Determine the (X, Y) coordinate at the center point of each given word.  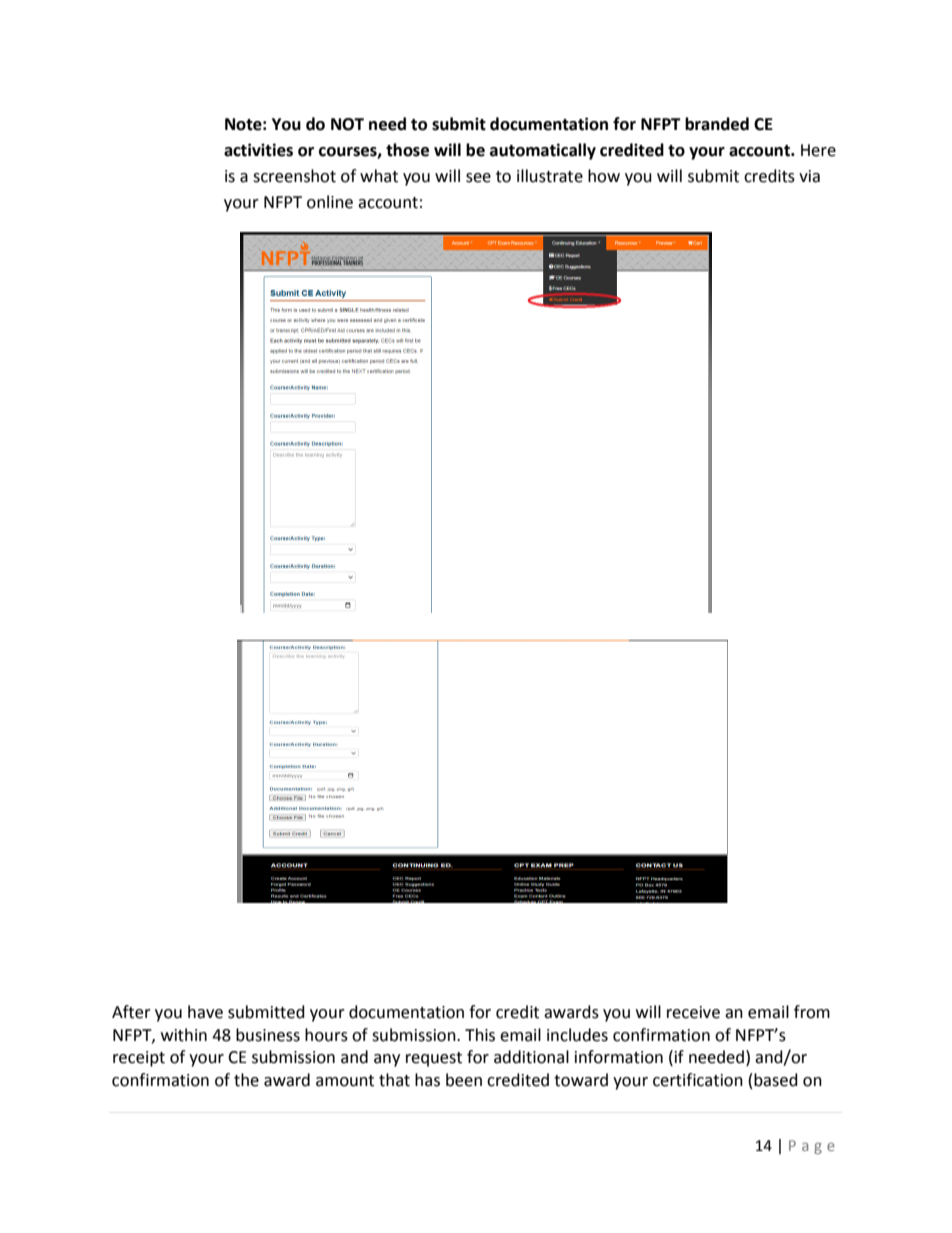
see (478, 178)
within (184, 1035)
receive (693, 1012)
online (330, 202)
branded (717, 124)
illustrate (550, 176)
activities (258, 150)
